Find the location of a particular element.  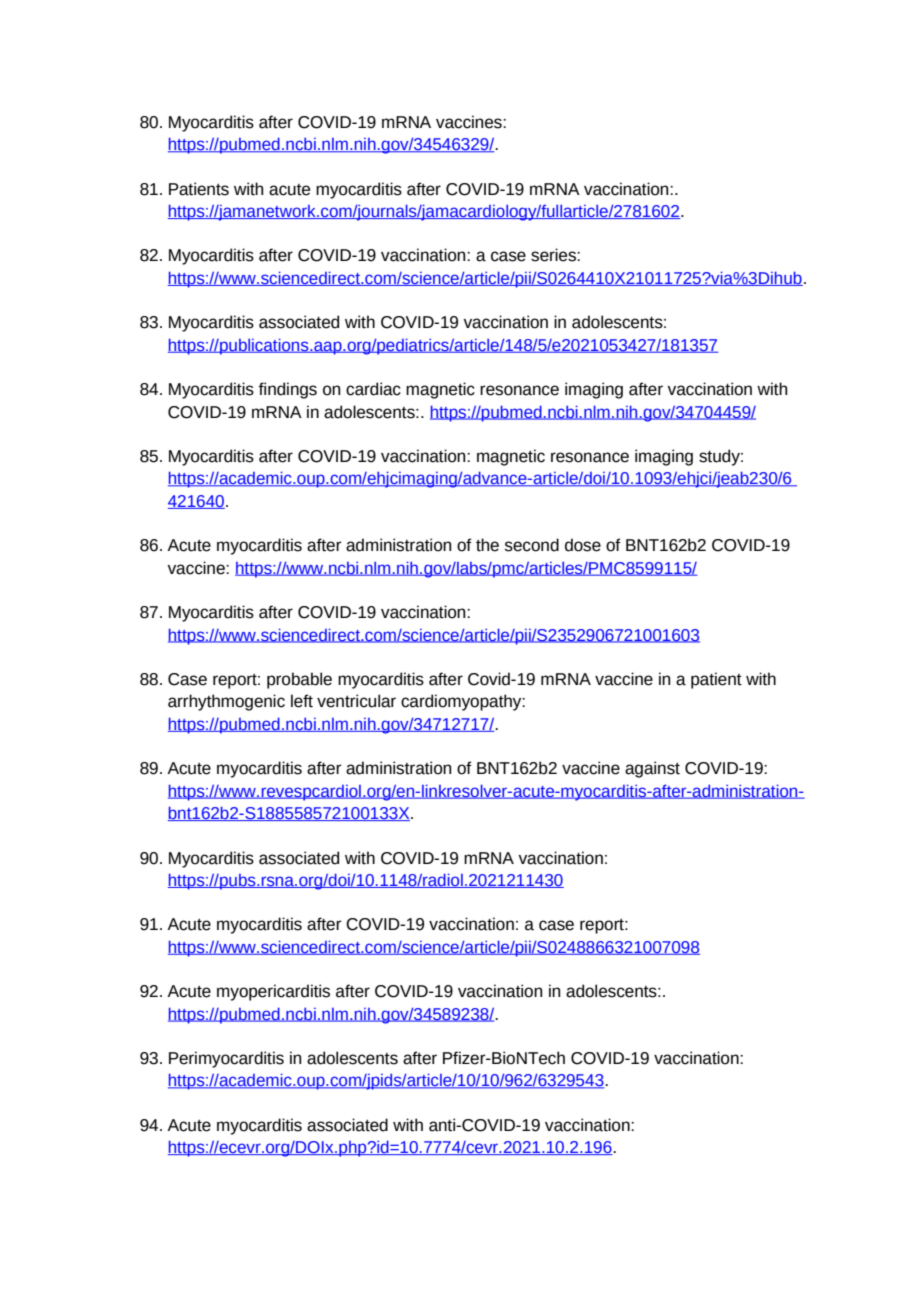

series is located at coordinates (554, 255).
